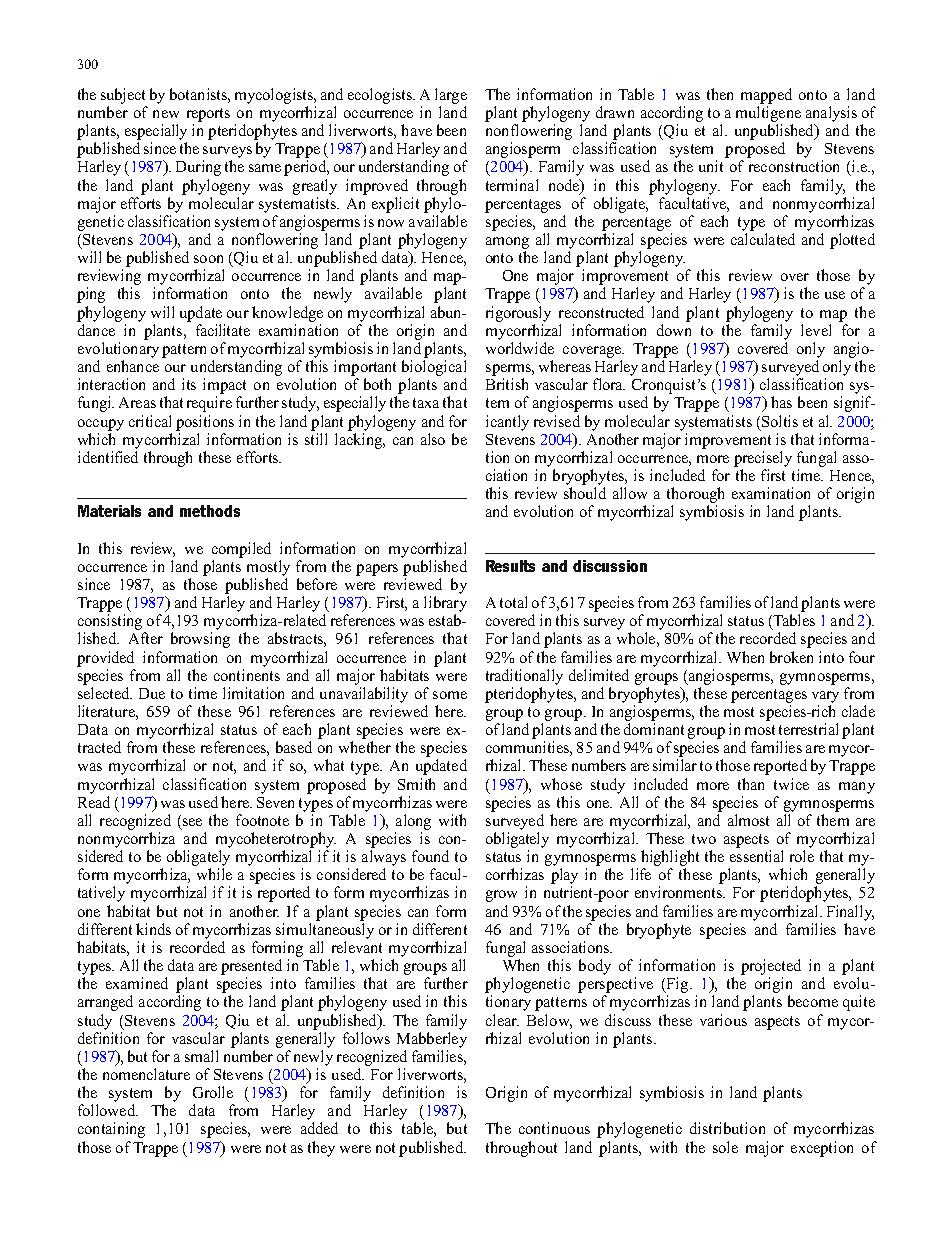 This screenshot has width=952, height=1257. Describe the element at coordinates (146, 1074) in the screenshot. I see `nomenclature` at that location.
